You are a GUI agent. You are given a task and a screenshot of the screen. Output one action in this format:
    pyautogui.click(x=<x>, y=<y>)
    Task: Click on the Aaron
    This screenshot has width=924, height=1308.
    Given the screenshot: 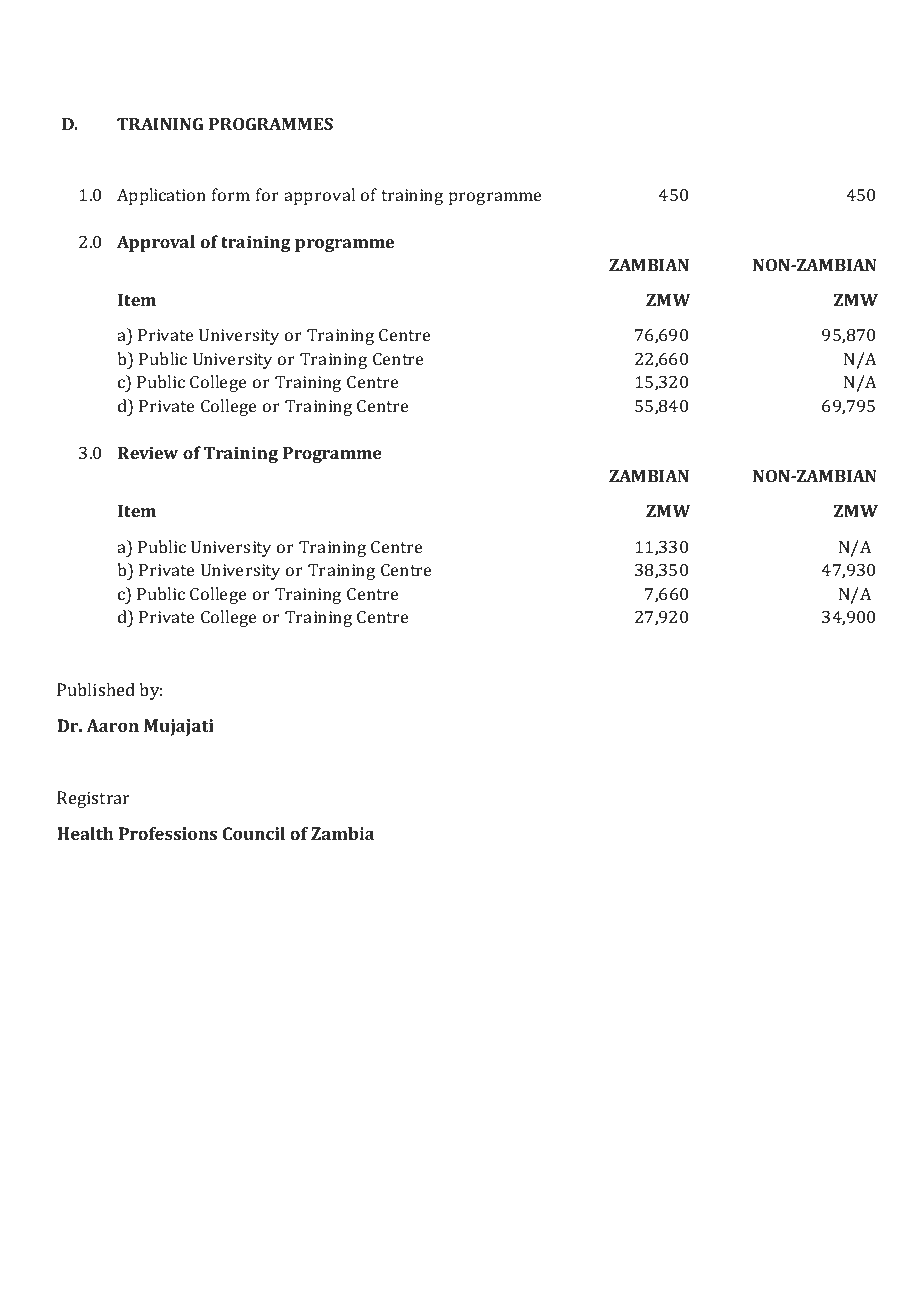 What is the action you would take?
    pyautogui.click(x=112, y=725)
